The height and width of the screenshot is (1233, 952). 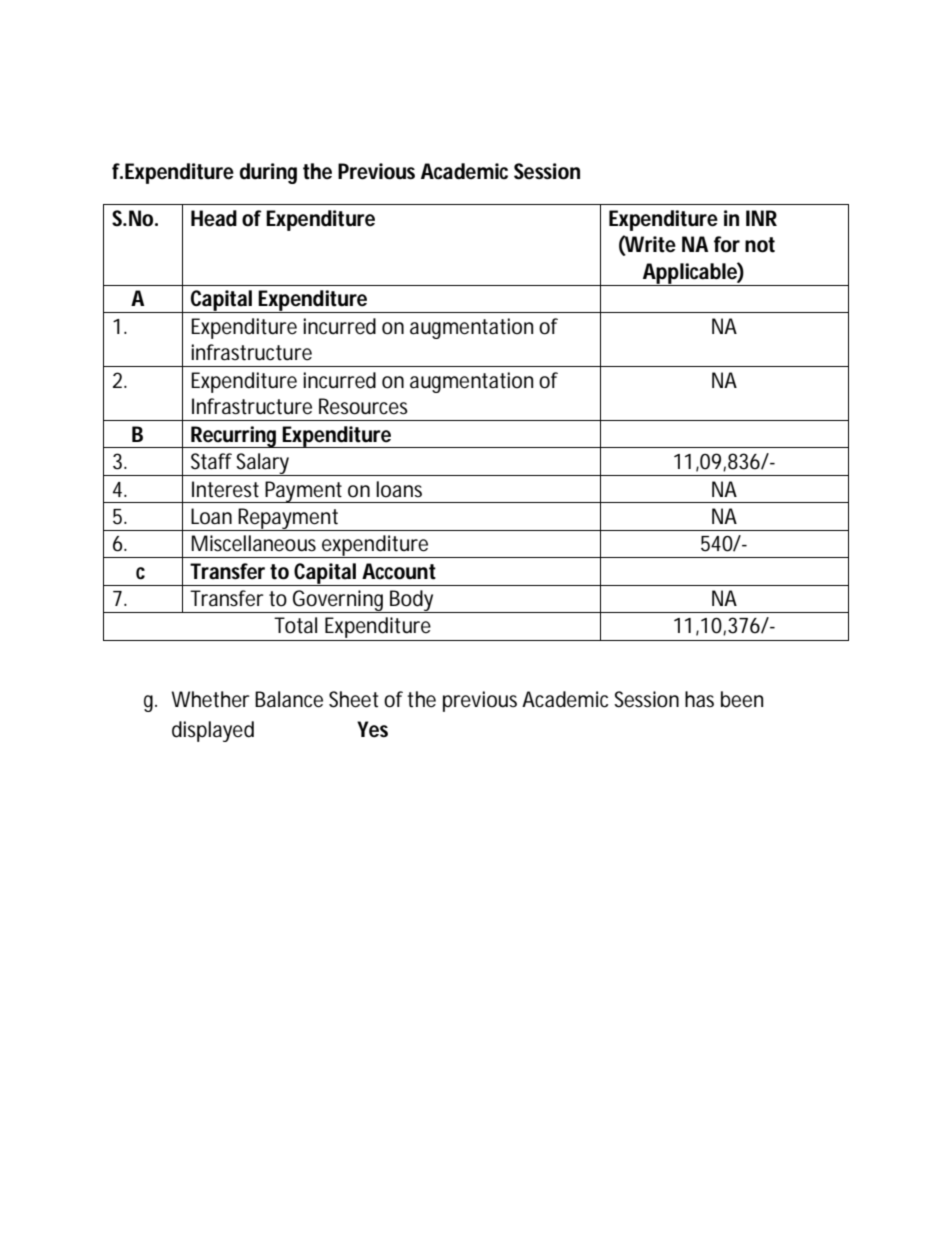 I want to click on for, so click(x=727, y=244).
